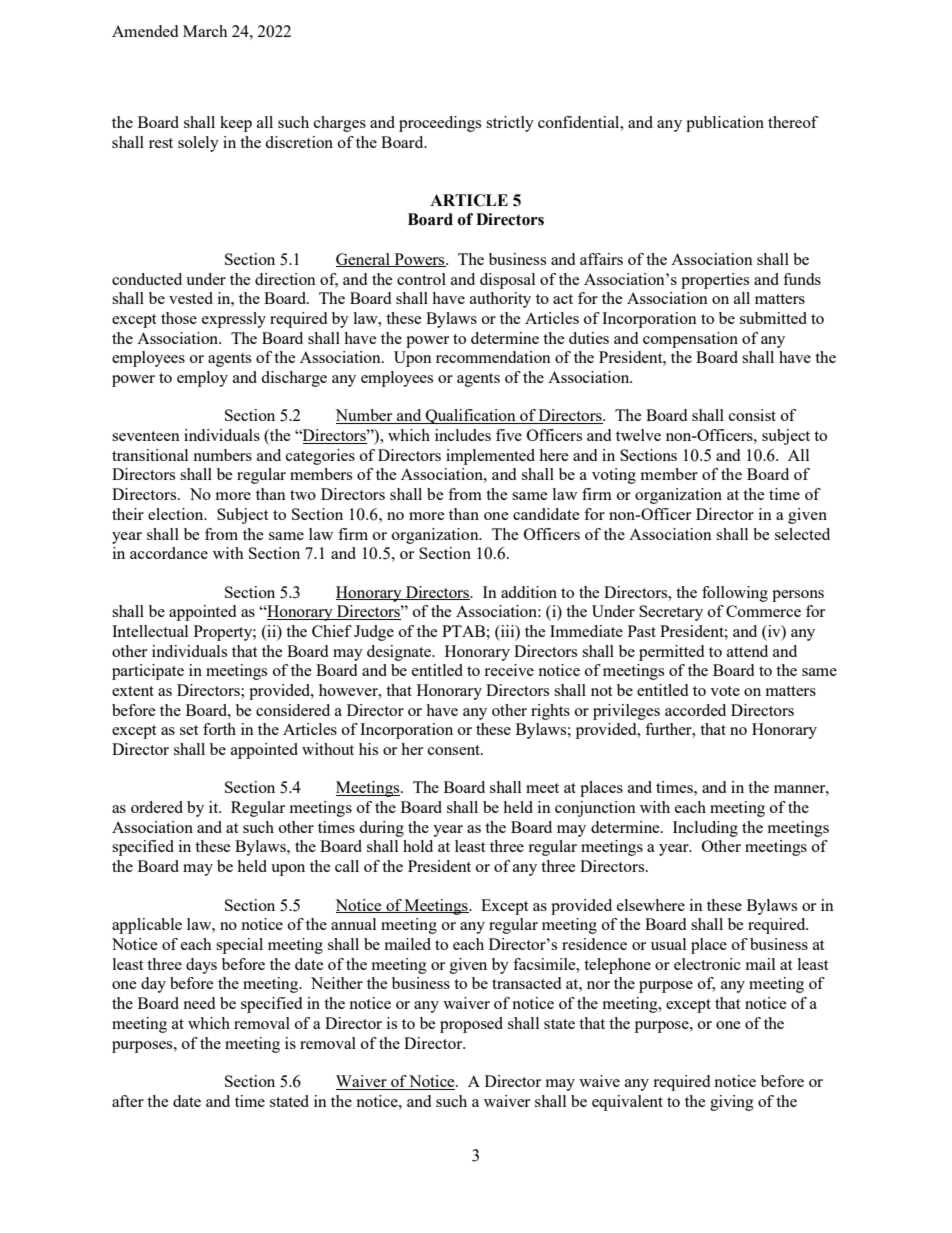 The image size is (952, 1233). What do you see at coordinates (725, 124) in the screenshot?
I see `publication` at bounding box center [725, 124].
